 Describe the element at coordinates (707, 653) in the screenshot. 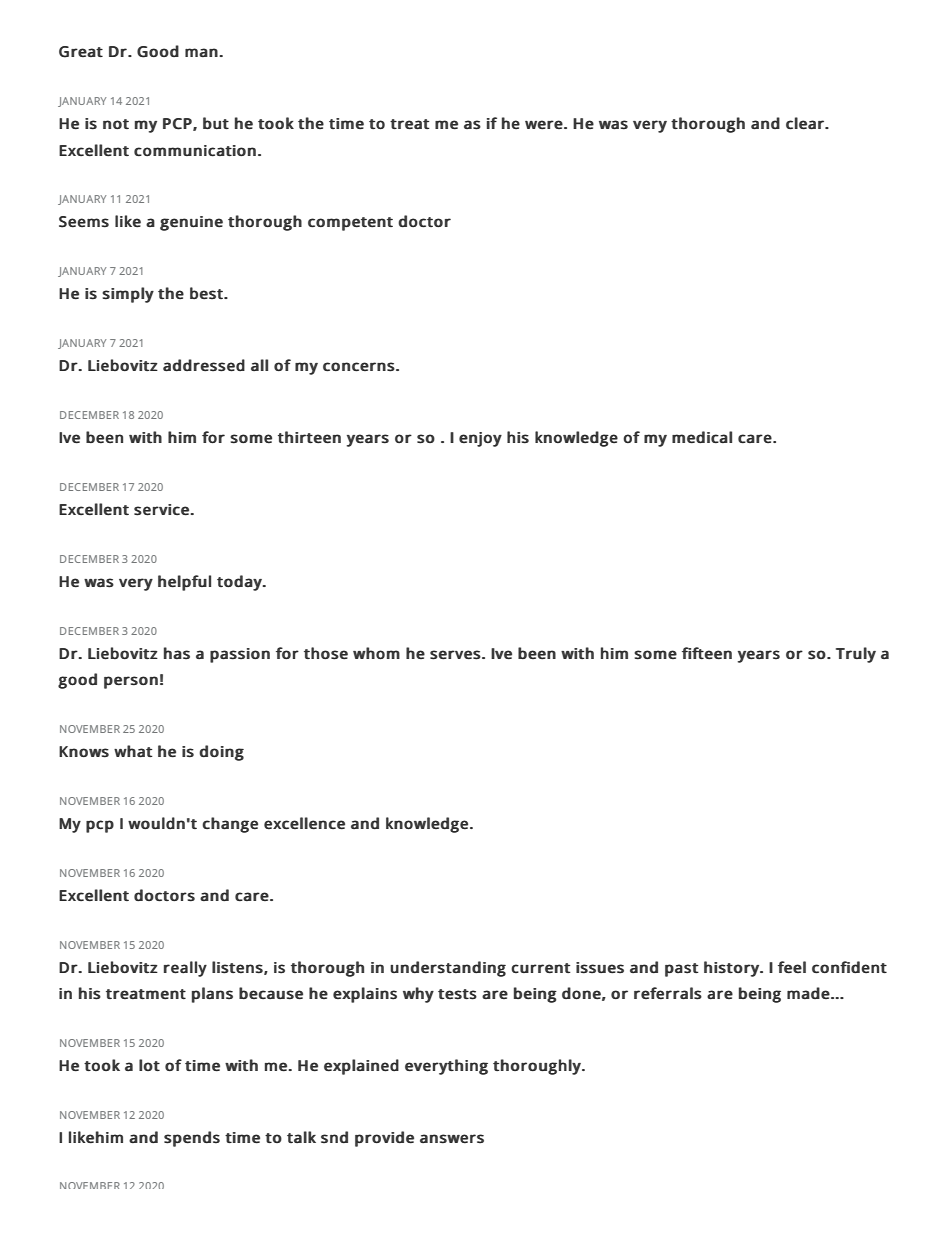

I see `fifteen` at that location.
